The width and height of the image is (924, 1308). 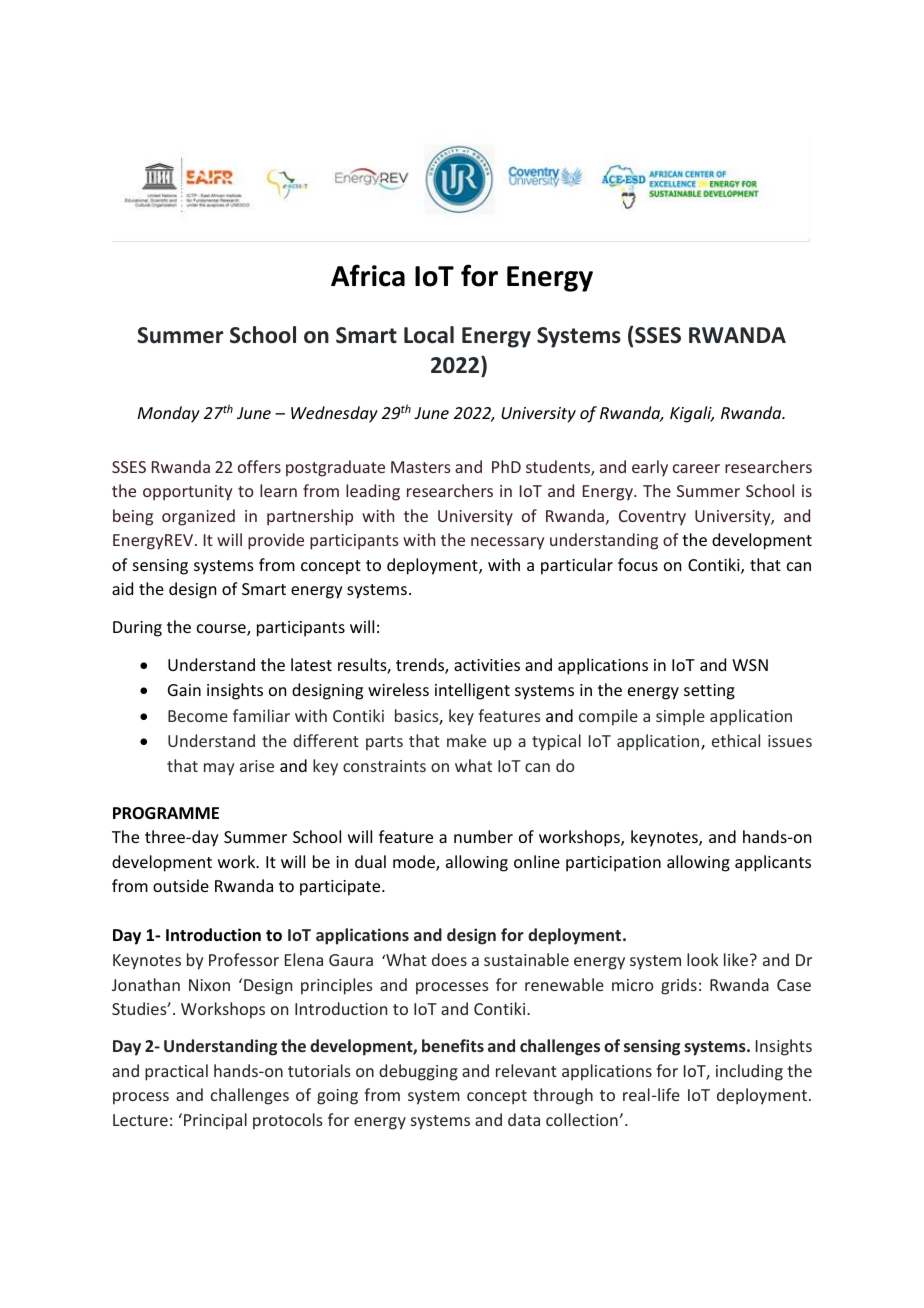 I want to click on Kigali, so click(x=692, y=414).
